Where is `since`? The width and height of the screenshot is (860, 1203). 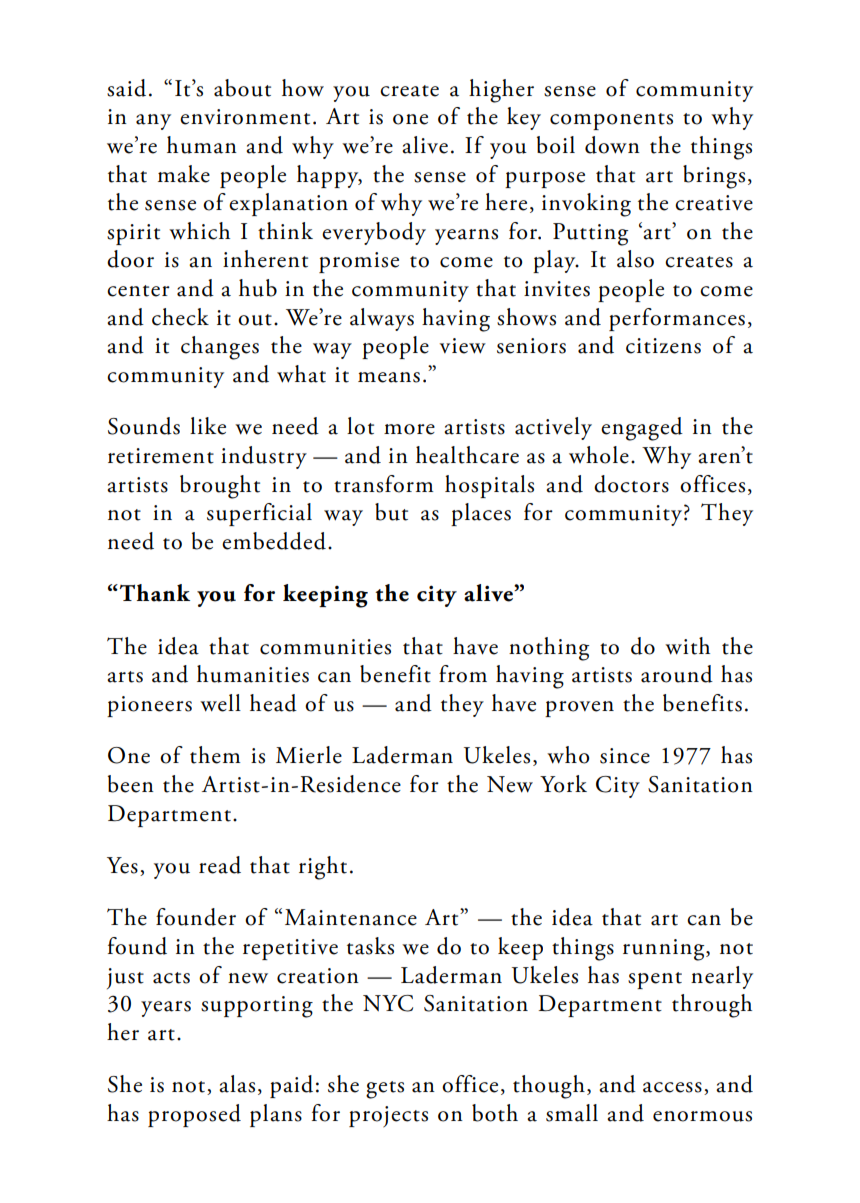 since is located at coordinates (625, 756).
